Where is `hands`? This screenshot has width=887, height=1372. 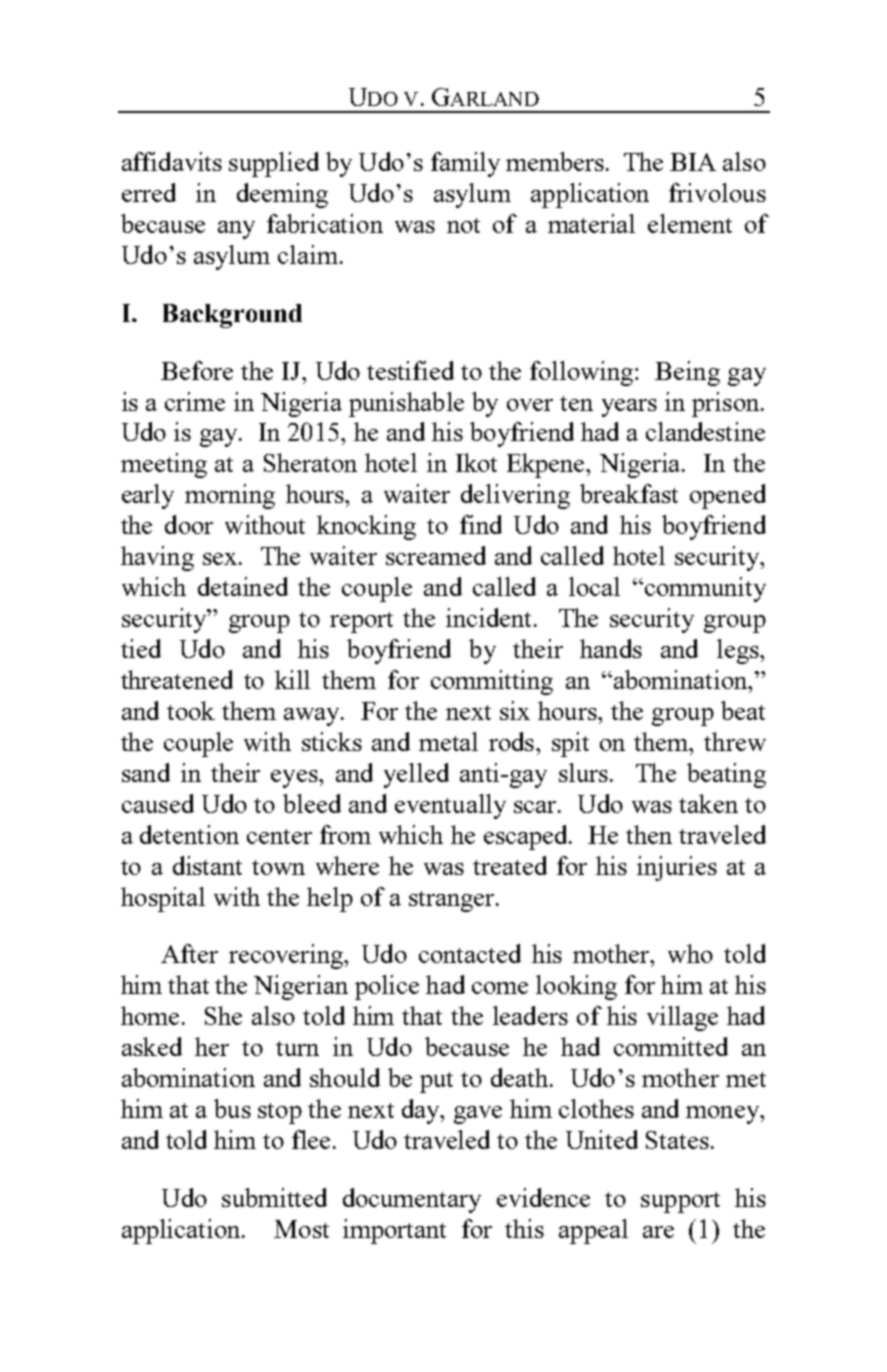 hands is located at coordinates (611, 648).
